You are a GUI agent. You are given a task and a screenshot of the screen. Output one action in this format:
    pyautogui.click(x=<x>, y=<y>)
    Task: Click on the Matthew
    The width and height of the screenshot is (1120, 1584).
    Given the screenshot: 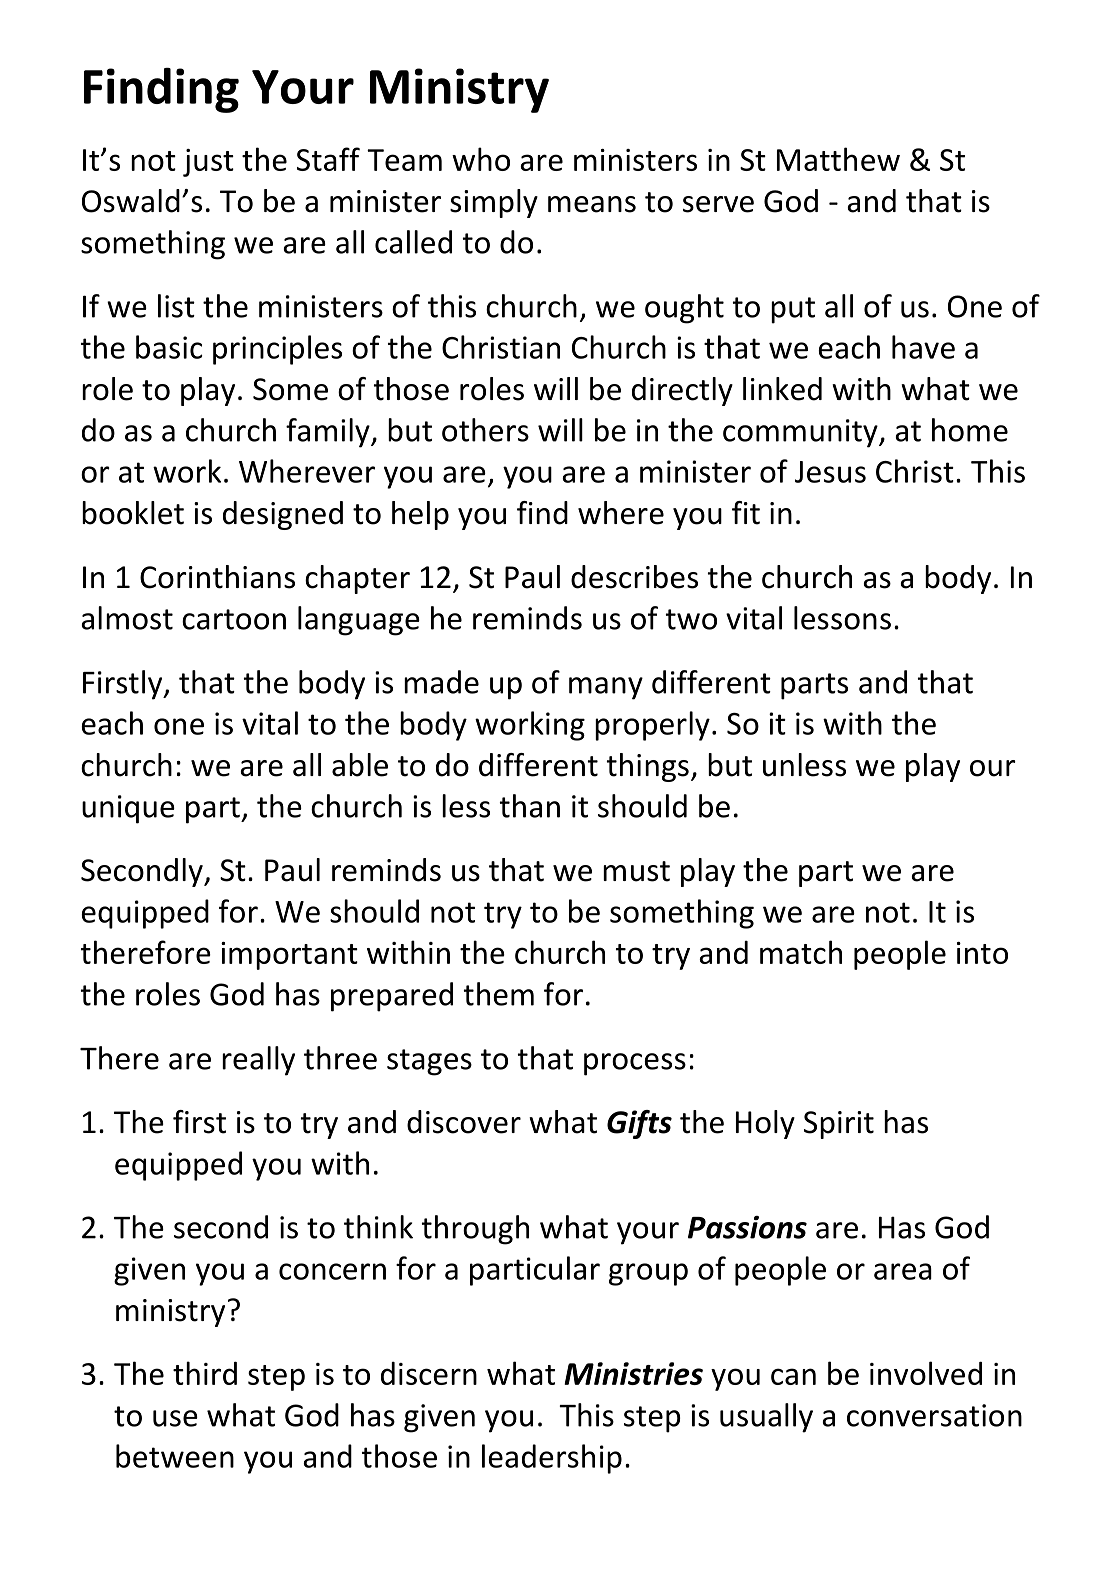 What is the action you would take?
    pyautogui.click(x=838, y=159)
